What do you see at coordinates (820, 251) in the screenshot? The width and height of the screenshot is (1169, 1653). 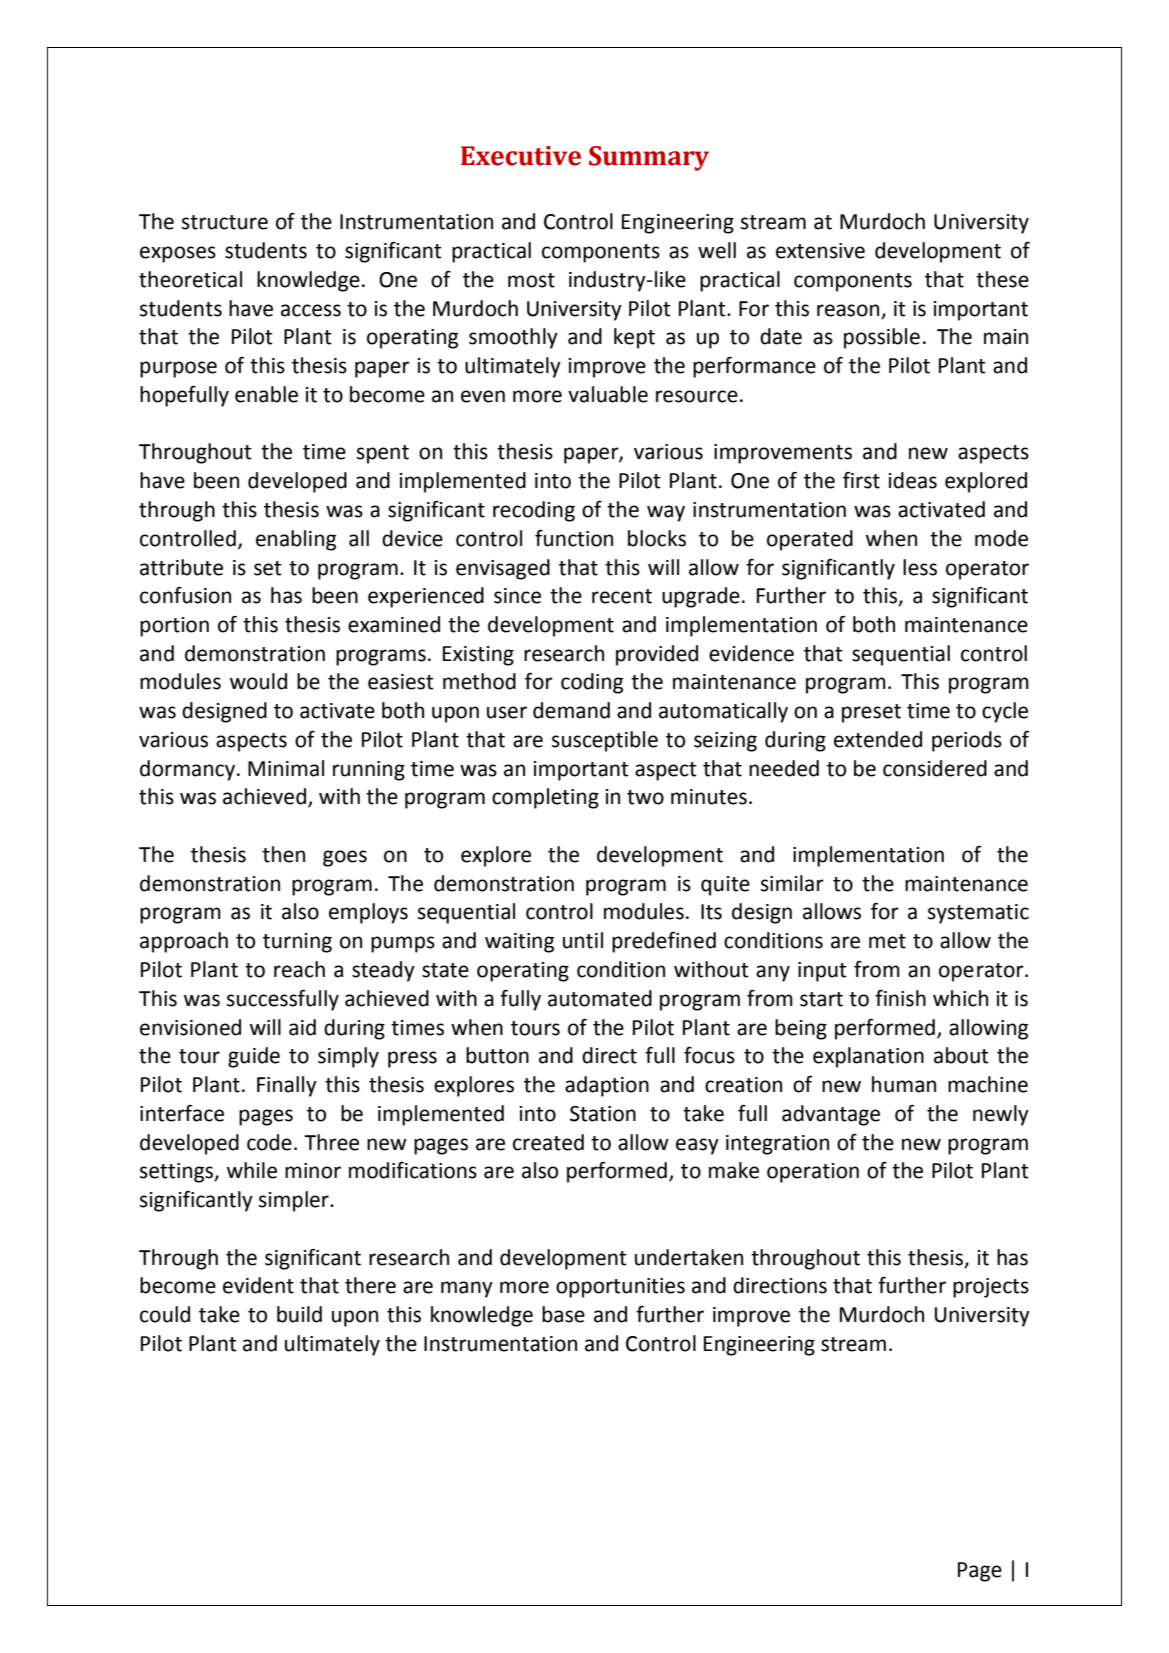 I see `extensive` at bounding box center [820, 251].
